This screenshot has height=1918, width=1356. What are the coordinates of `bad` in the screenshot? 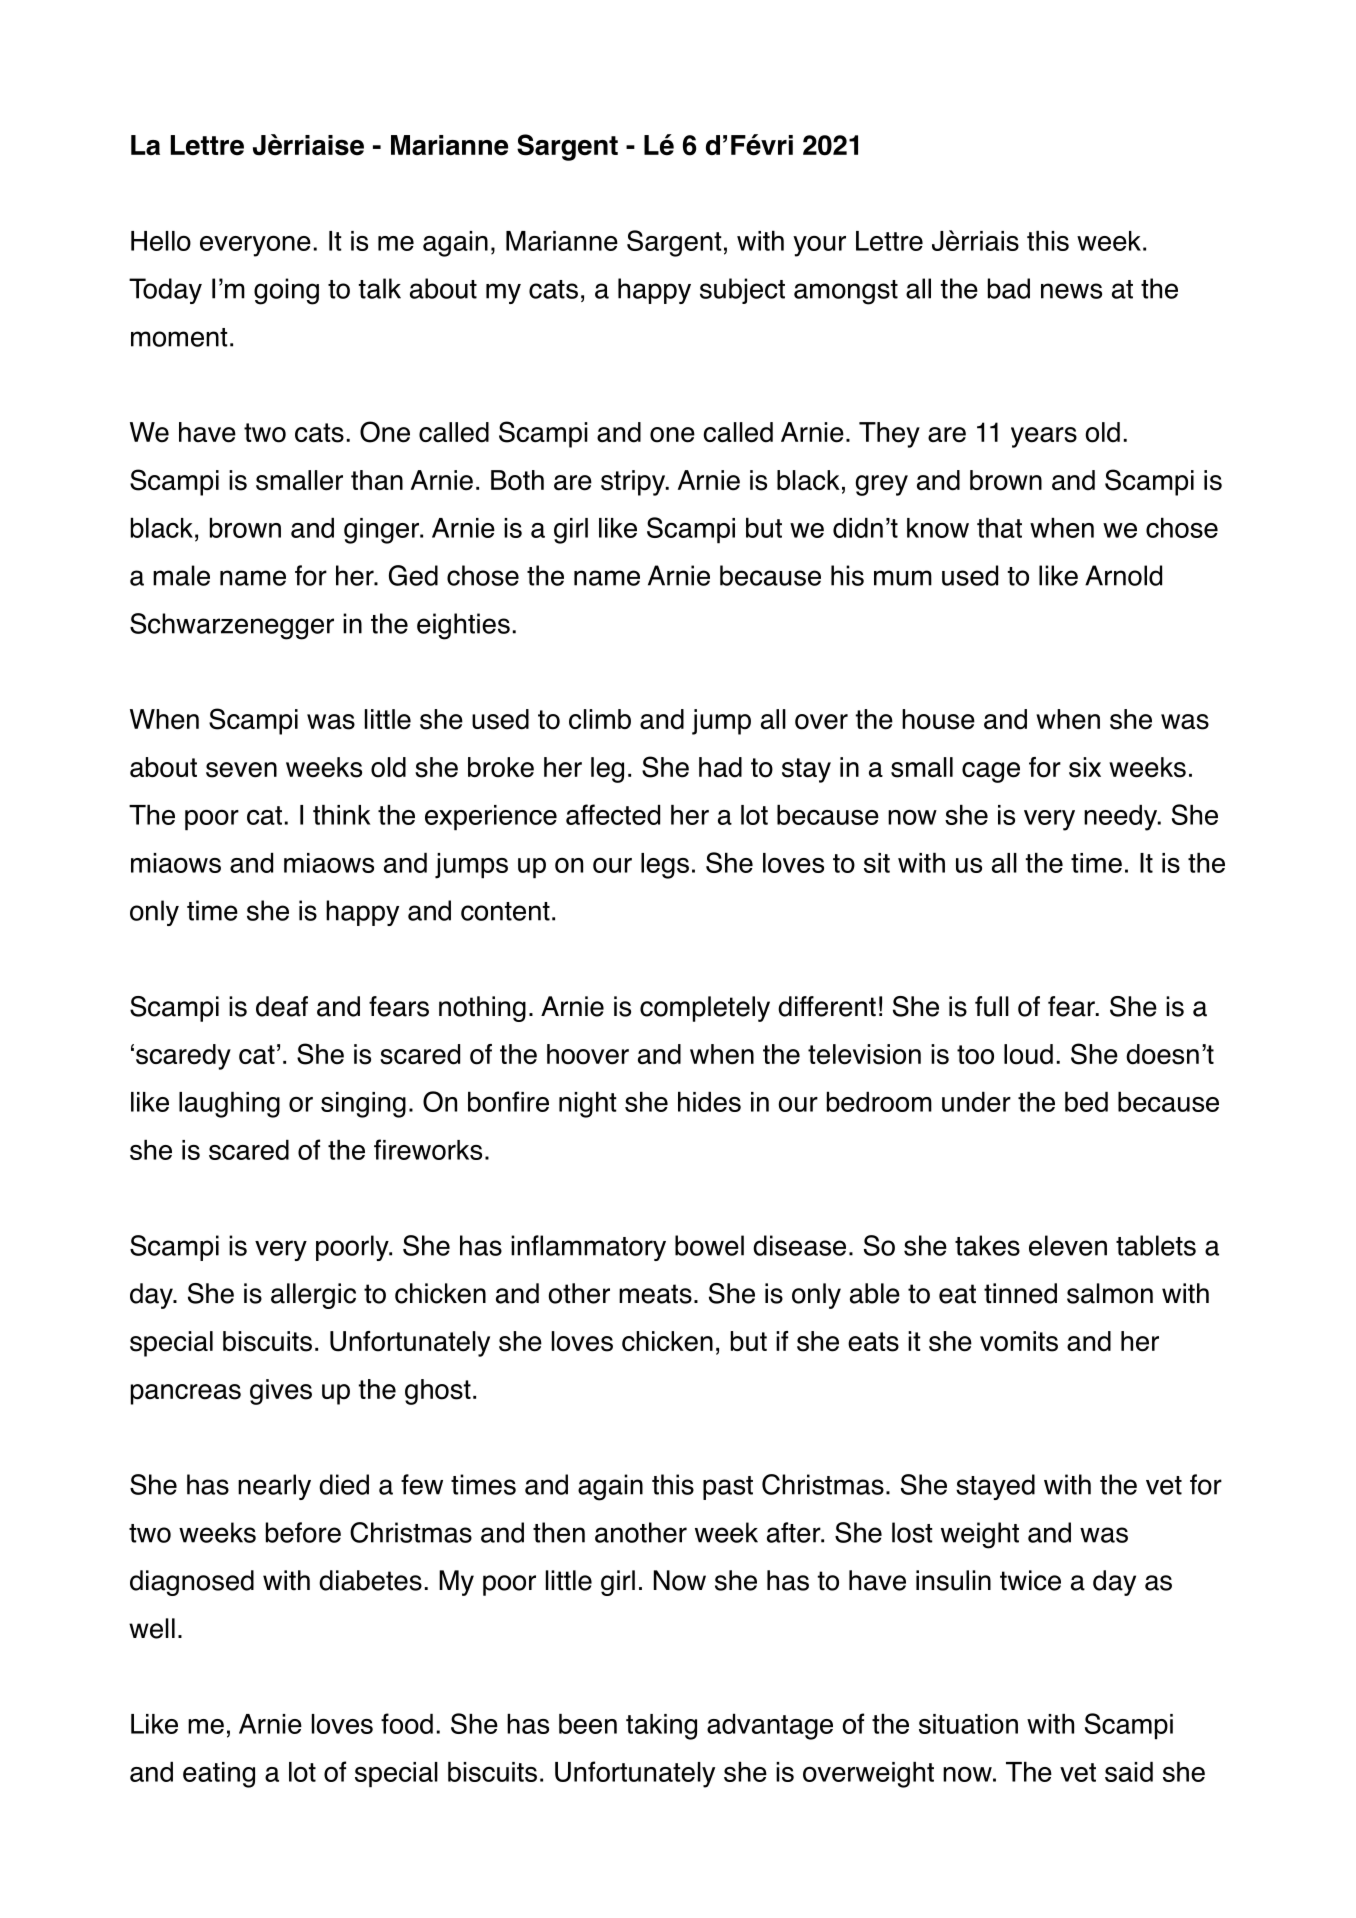 It's located at (1009, 288).
